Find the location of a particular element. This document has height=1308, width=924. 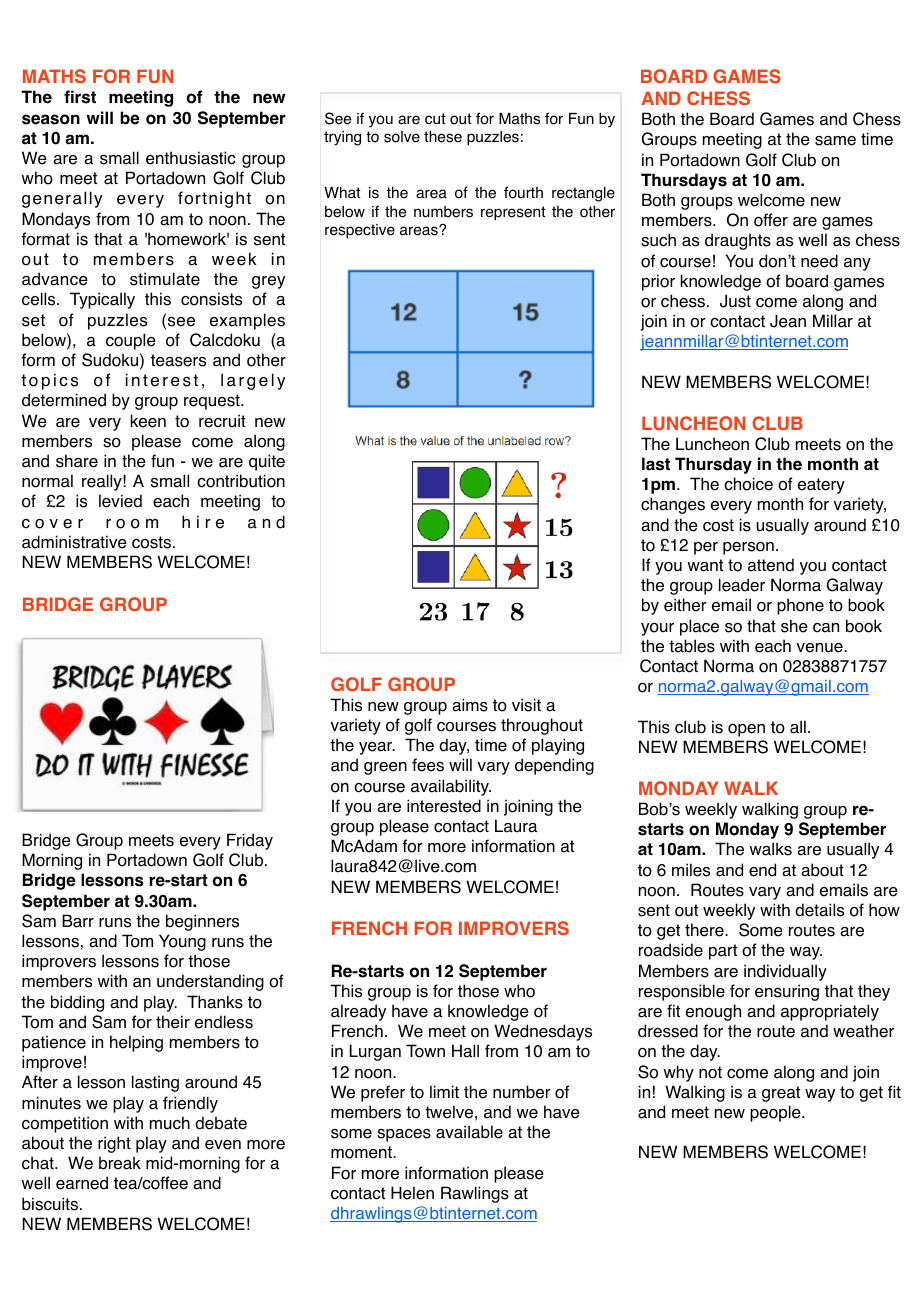

break is located at coordinates (120, 1163).
